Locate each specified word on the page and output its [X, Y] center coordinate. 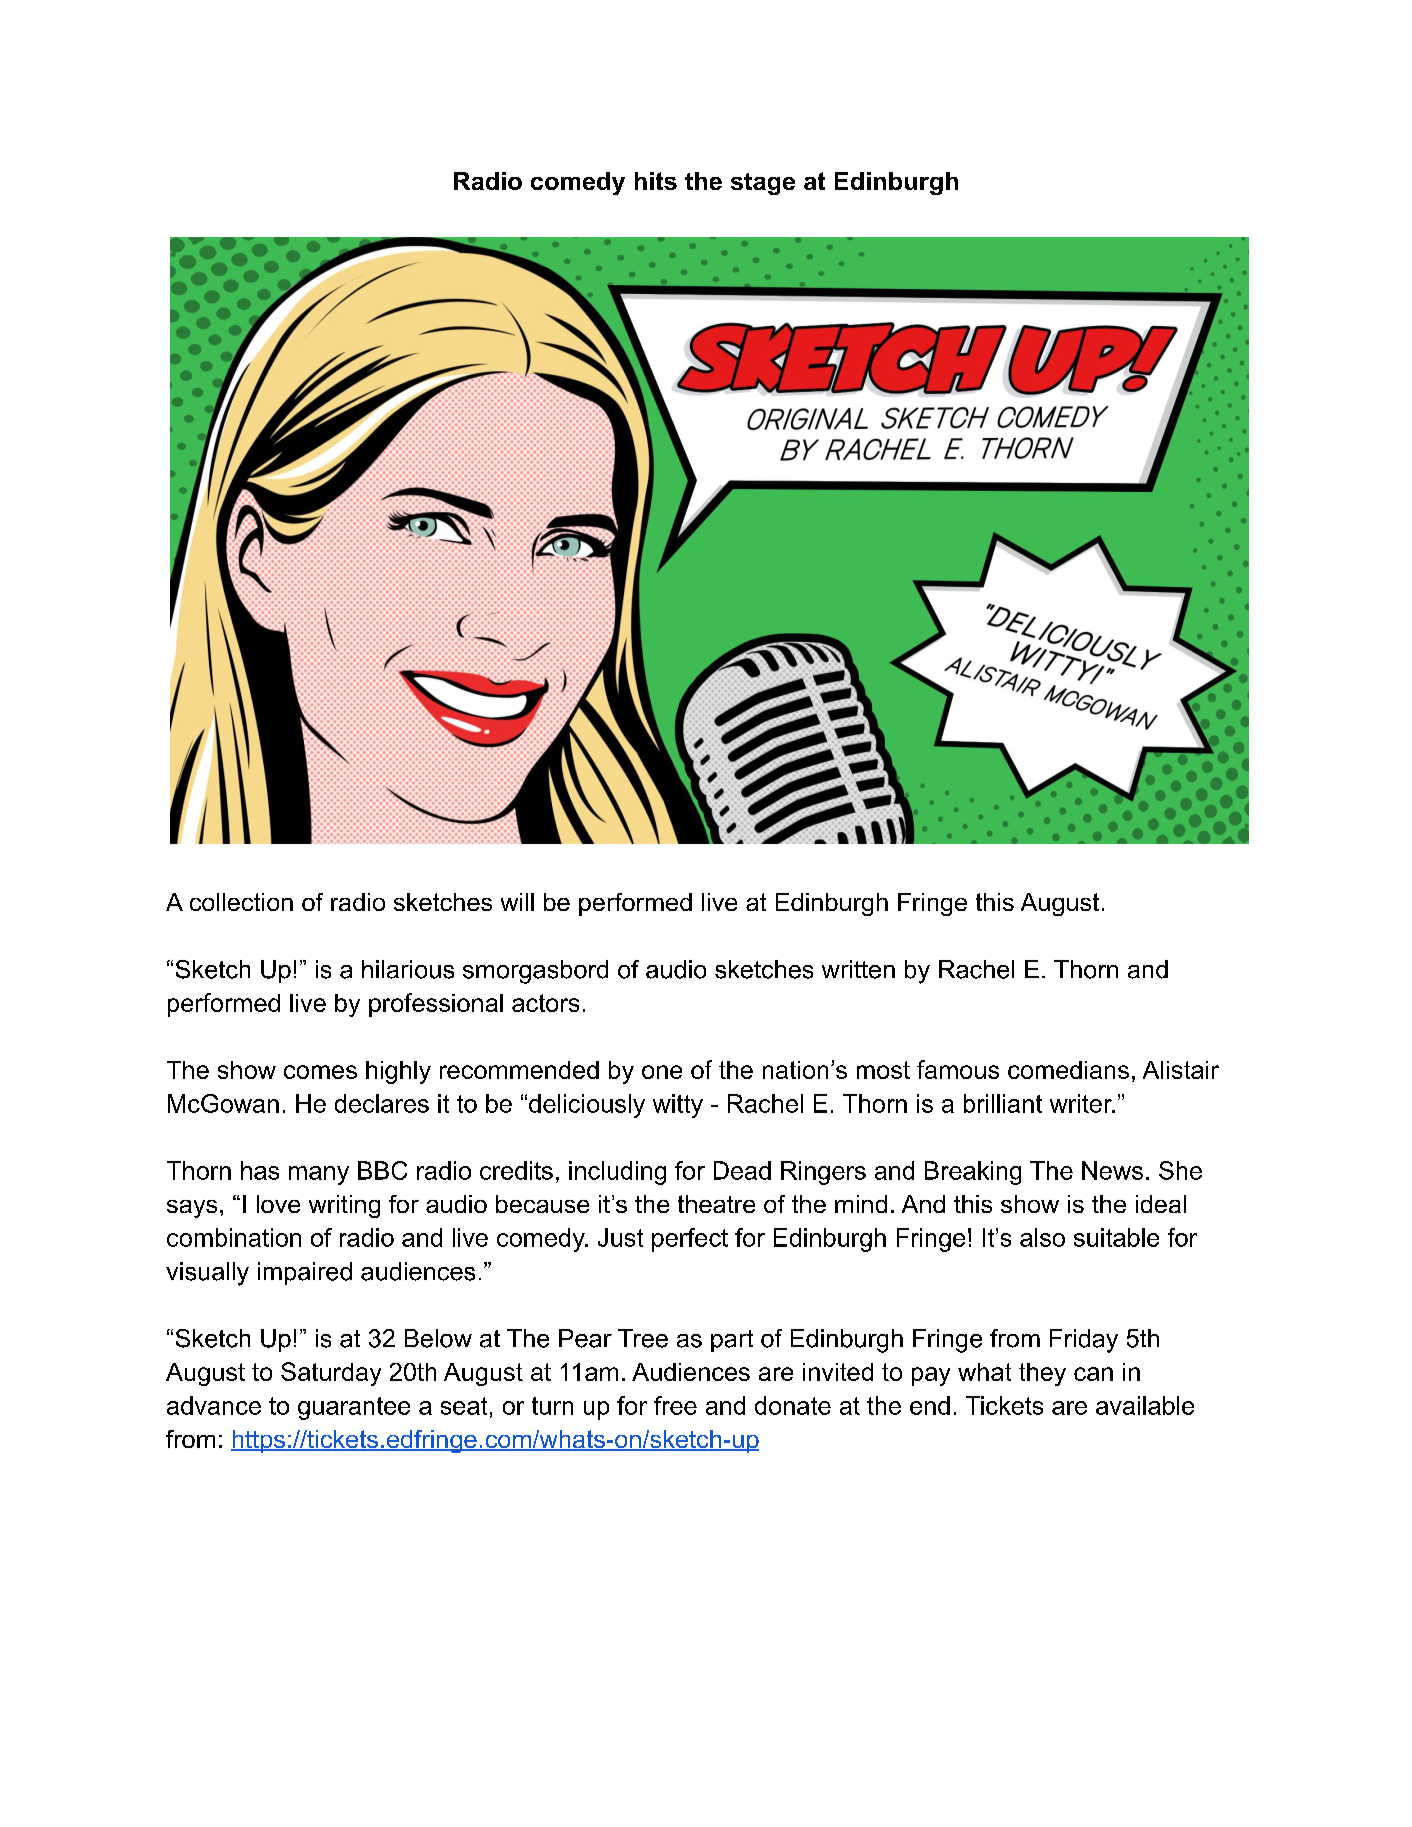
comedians [1068, 1070]
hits [656, 181]
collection [241, 902]
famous [958, 1069]
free [675, 1405]
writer [1082, 1103]
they [1042, 1374]
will [517, 902]
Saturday [331, 1374]
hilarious [408, 969]
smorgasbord [535, 972]
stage [763, 184]
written [858, 969]
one [662, 1072]
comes [320, 1072]
